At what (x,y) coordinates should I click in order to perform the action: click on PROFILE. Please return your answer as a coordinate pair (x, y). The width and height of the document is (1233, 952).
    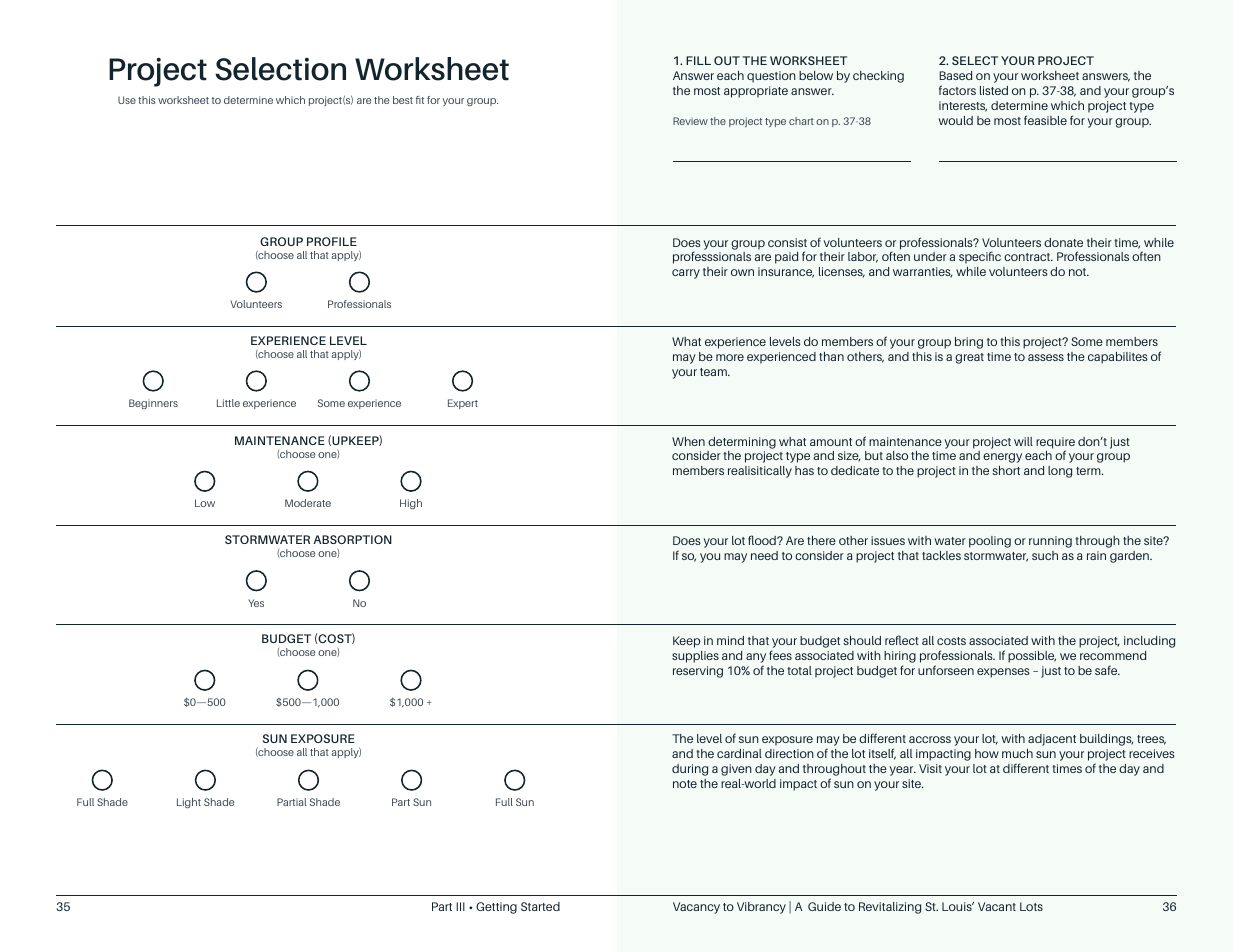
    Looking at the image, I should click on (332, 241).
